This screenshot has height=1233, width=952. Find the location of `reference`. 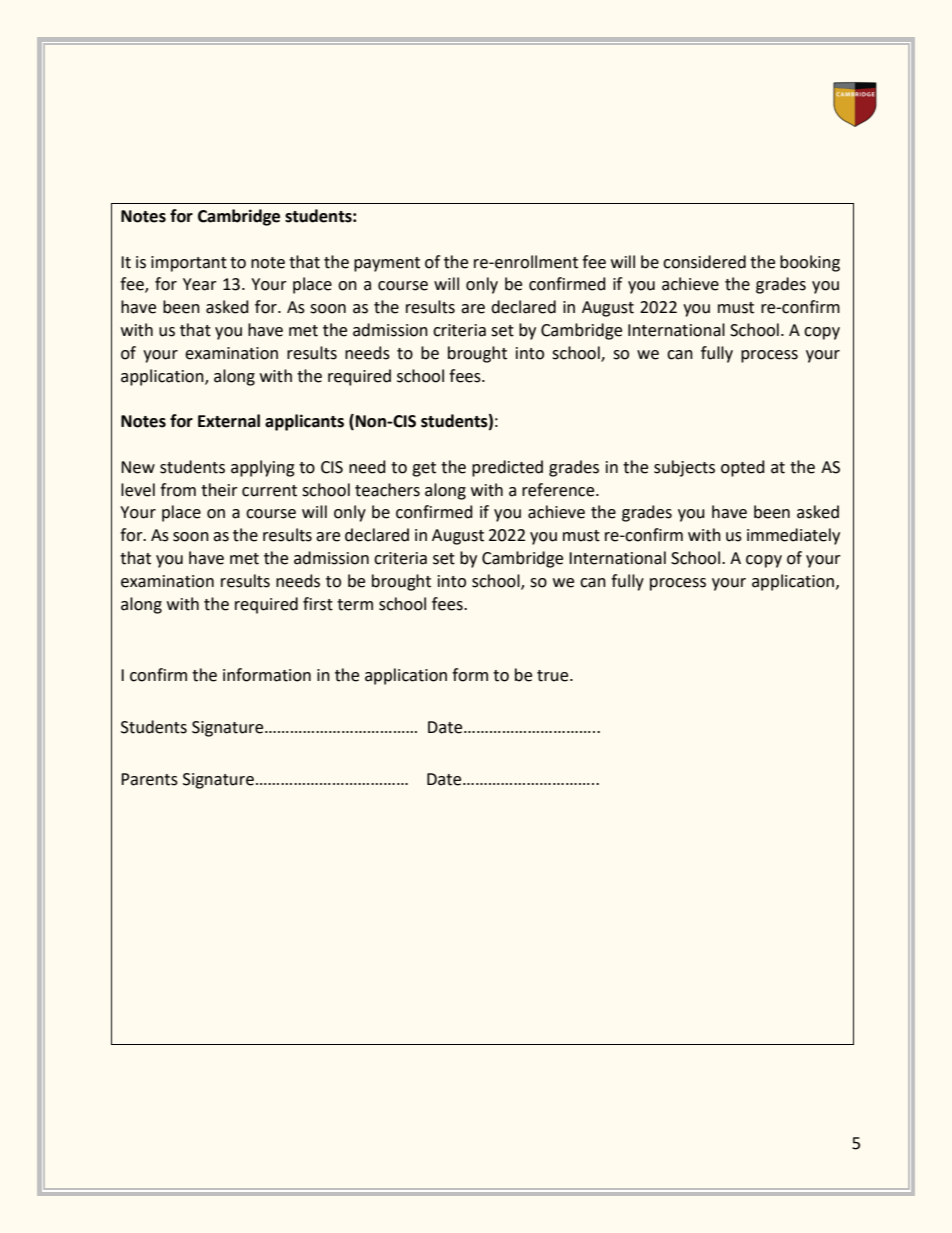

reference is located at coordinates (559, 490).
